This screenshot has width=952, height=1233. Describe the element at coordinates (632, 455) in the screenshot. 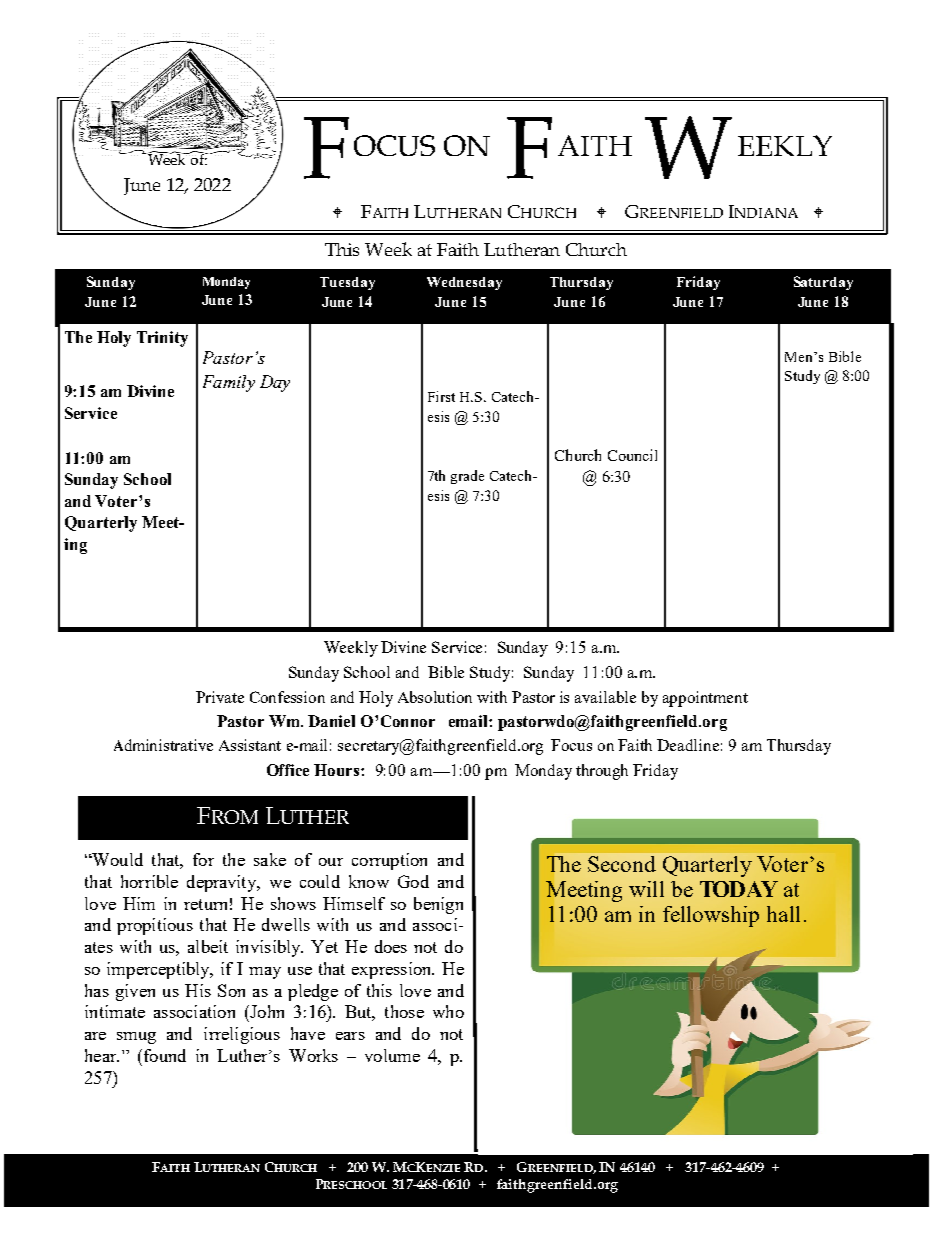

I see `Council` at that location.
